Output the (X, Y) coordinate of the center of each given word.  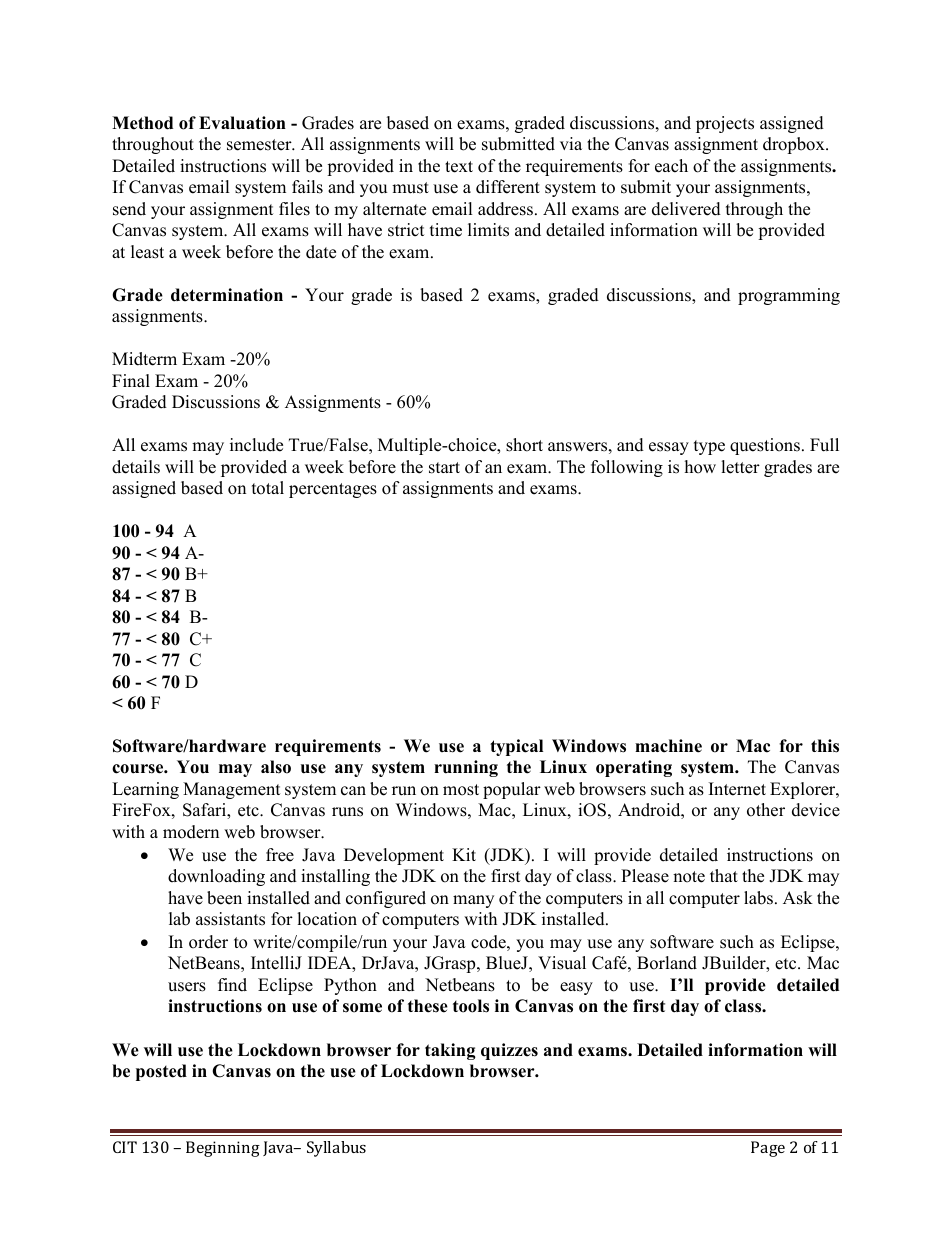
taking (450, 1051)
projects (725, 124)
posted (161, 1072)
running (466, 768)
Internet (737, 789)
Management (232, 790)
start (444, 468)
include (256, 445)
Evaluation (242, 123)
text (459, 167)
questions (765, 446)
